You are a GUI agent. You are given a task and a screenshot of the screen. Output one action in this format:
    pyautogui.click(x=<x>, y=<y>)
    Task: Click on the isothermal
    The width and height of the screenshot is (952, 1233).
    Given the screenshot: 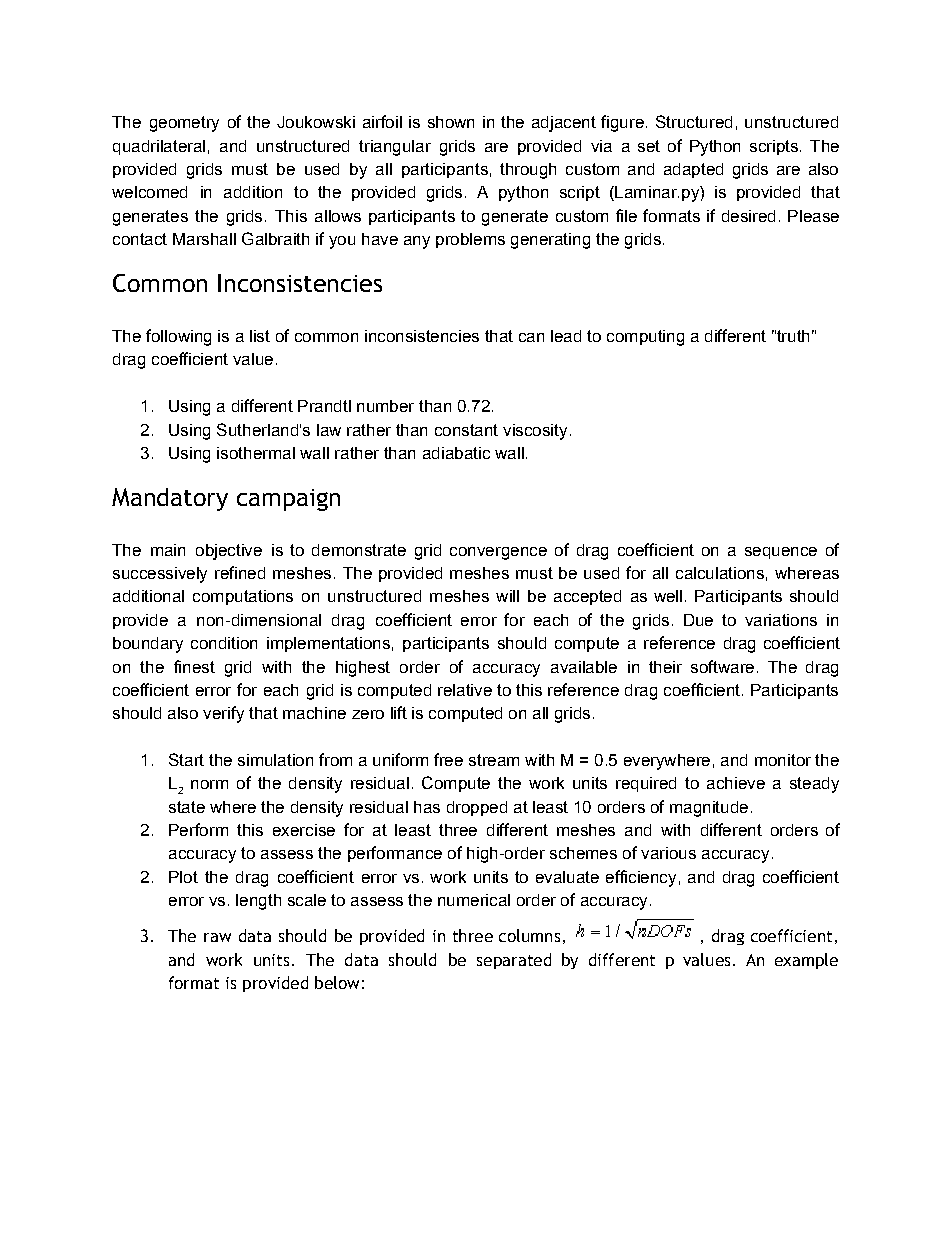 What is the action you would take?
    pyautogui.click(x=256, y=453)
